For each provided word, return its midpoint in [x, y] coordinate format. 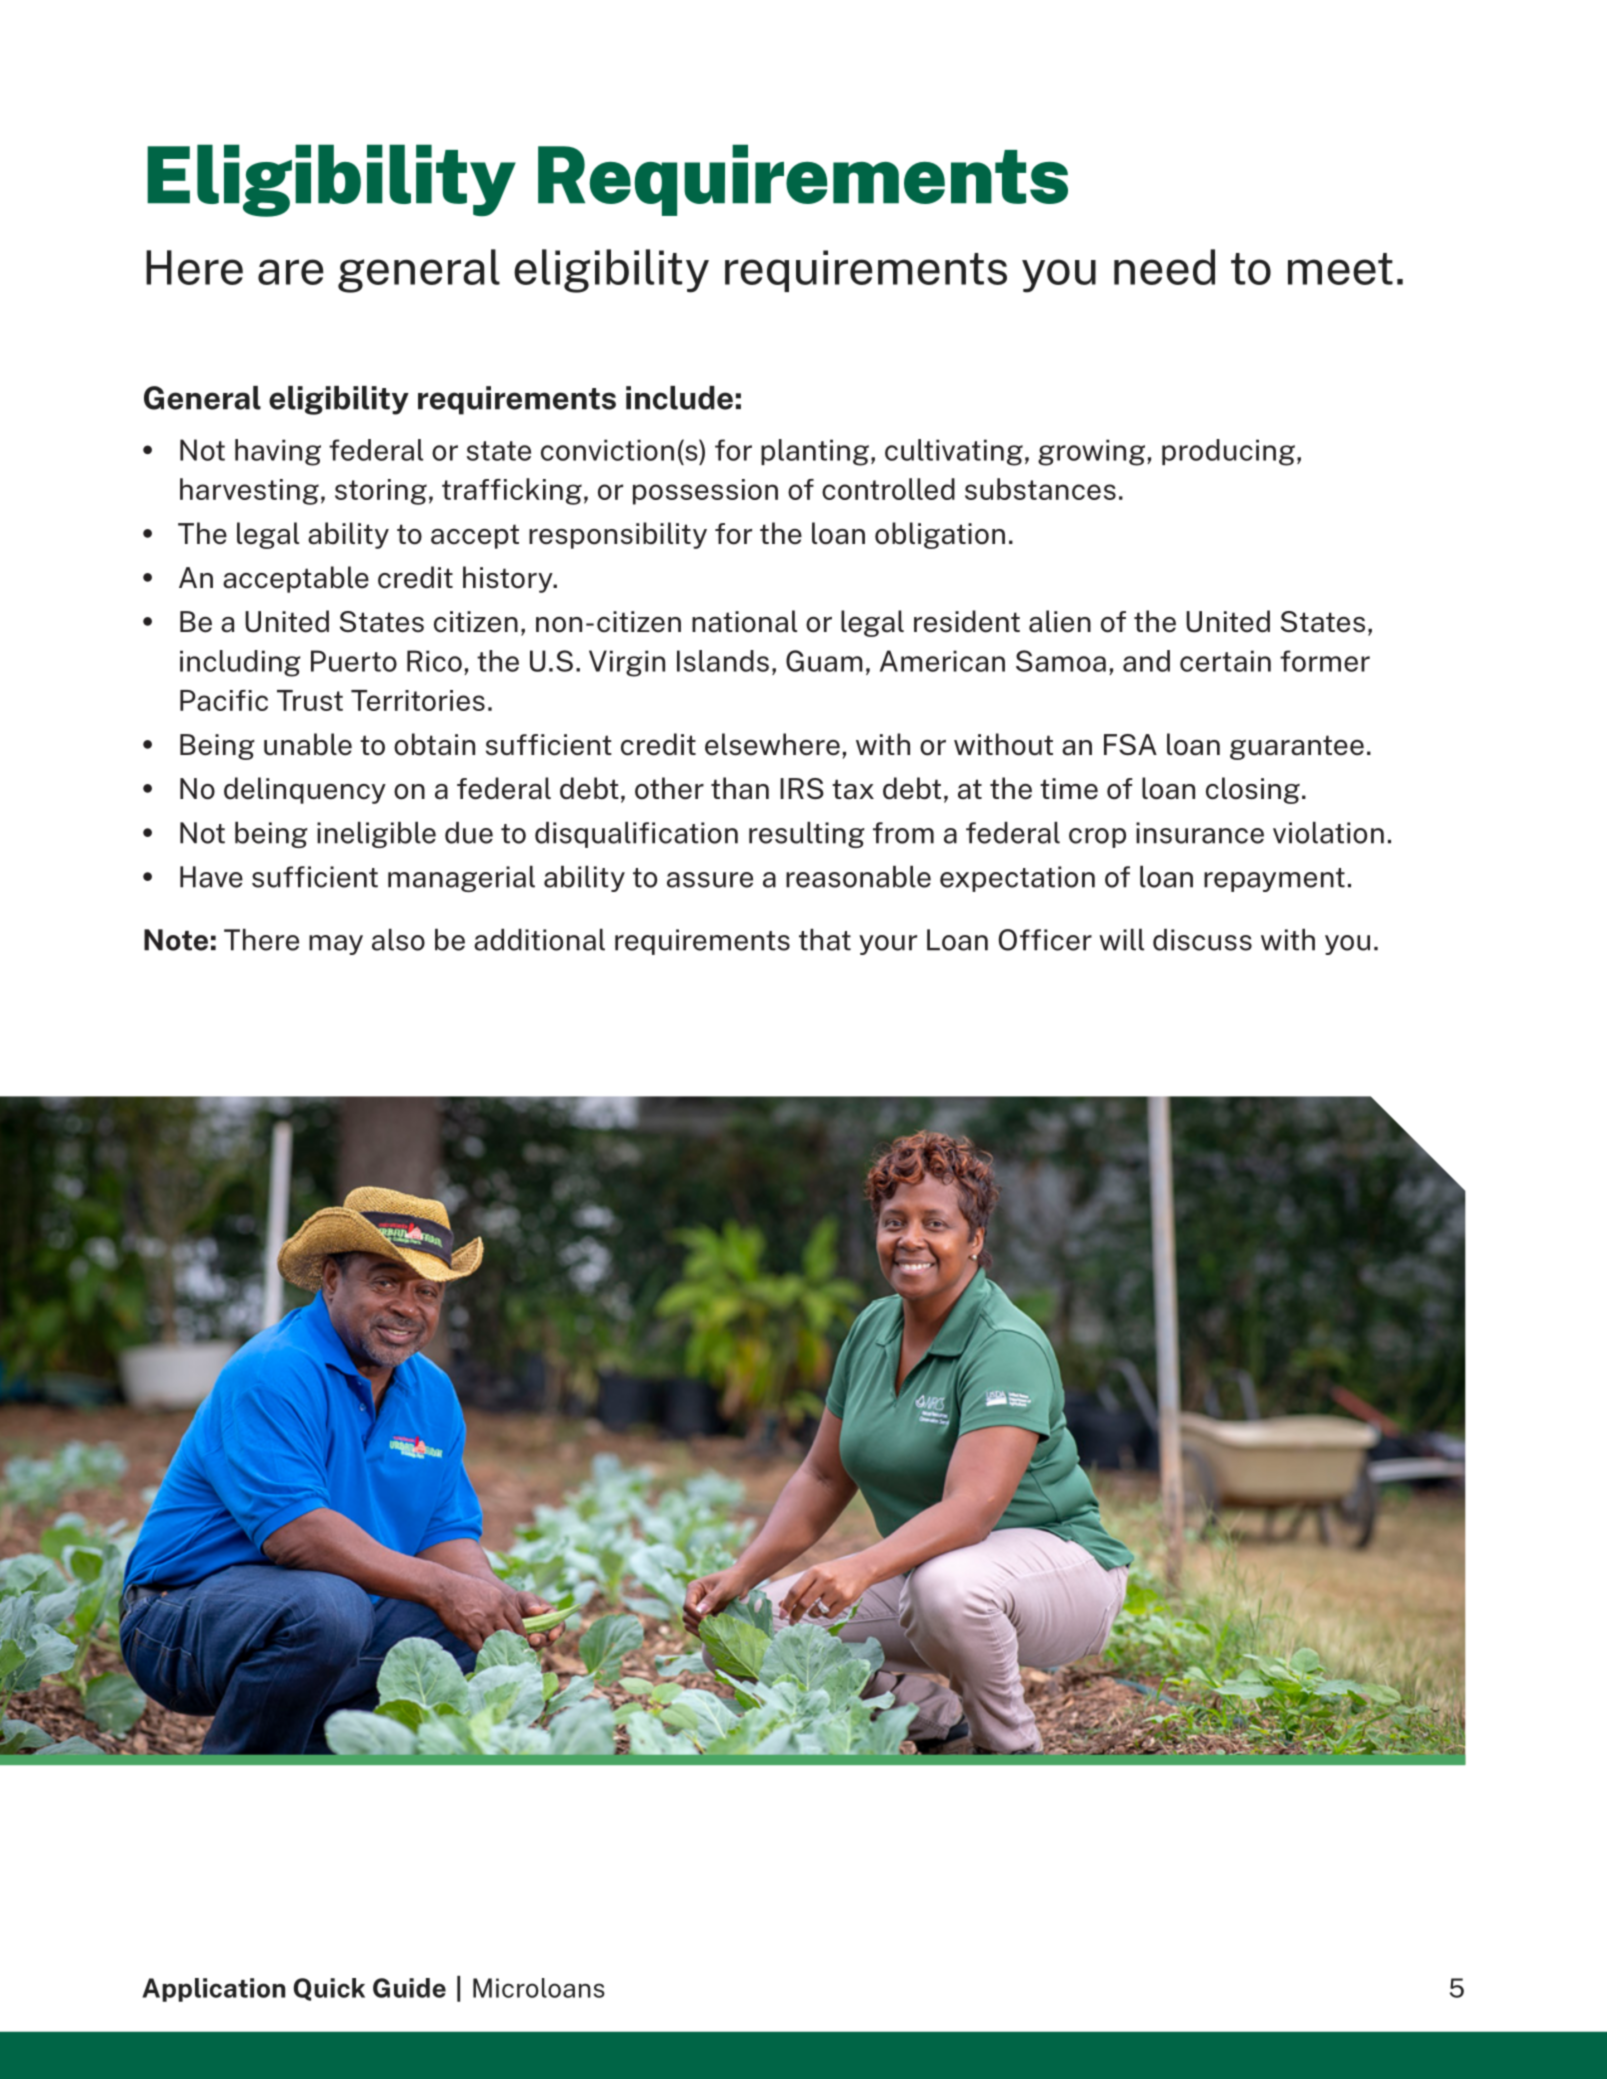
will [1122, 940]
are [290, 272]
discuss [1202, 940]
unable [308, 744]
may [336, 945]
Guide [409, 1988]
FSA [1130, 745]
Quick [329, 1989]
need [1164, 267]
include [679, 398]
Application [213, 1990]
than [740, 788]
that [825, 940]
